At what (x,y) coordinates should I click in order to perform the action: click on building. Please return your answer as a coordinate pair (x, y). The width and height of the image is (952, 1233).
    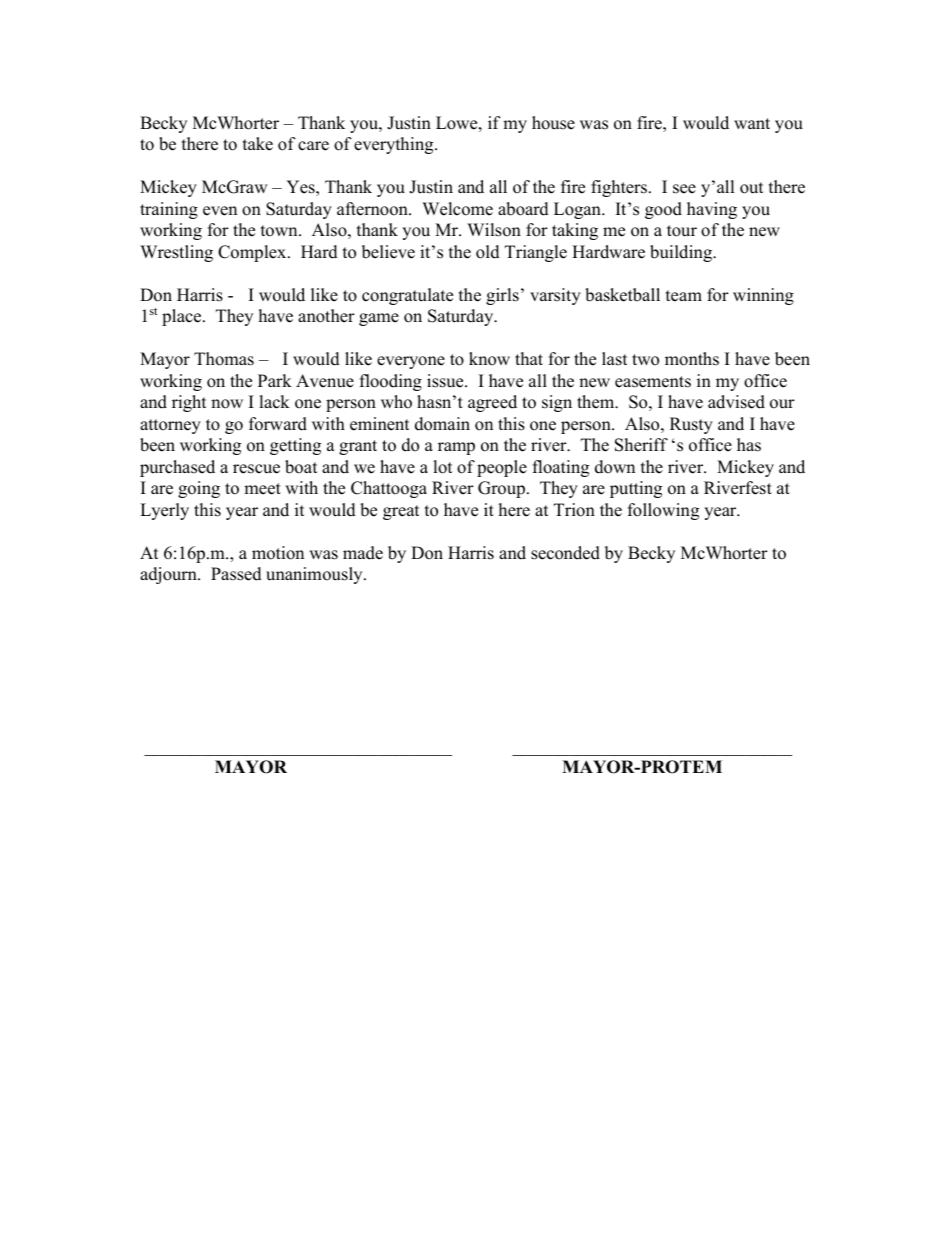
    Looking at the image, I should click on (682, 253).
